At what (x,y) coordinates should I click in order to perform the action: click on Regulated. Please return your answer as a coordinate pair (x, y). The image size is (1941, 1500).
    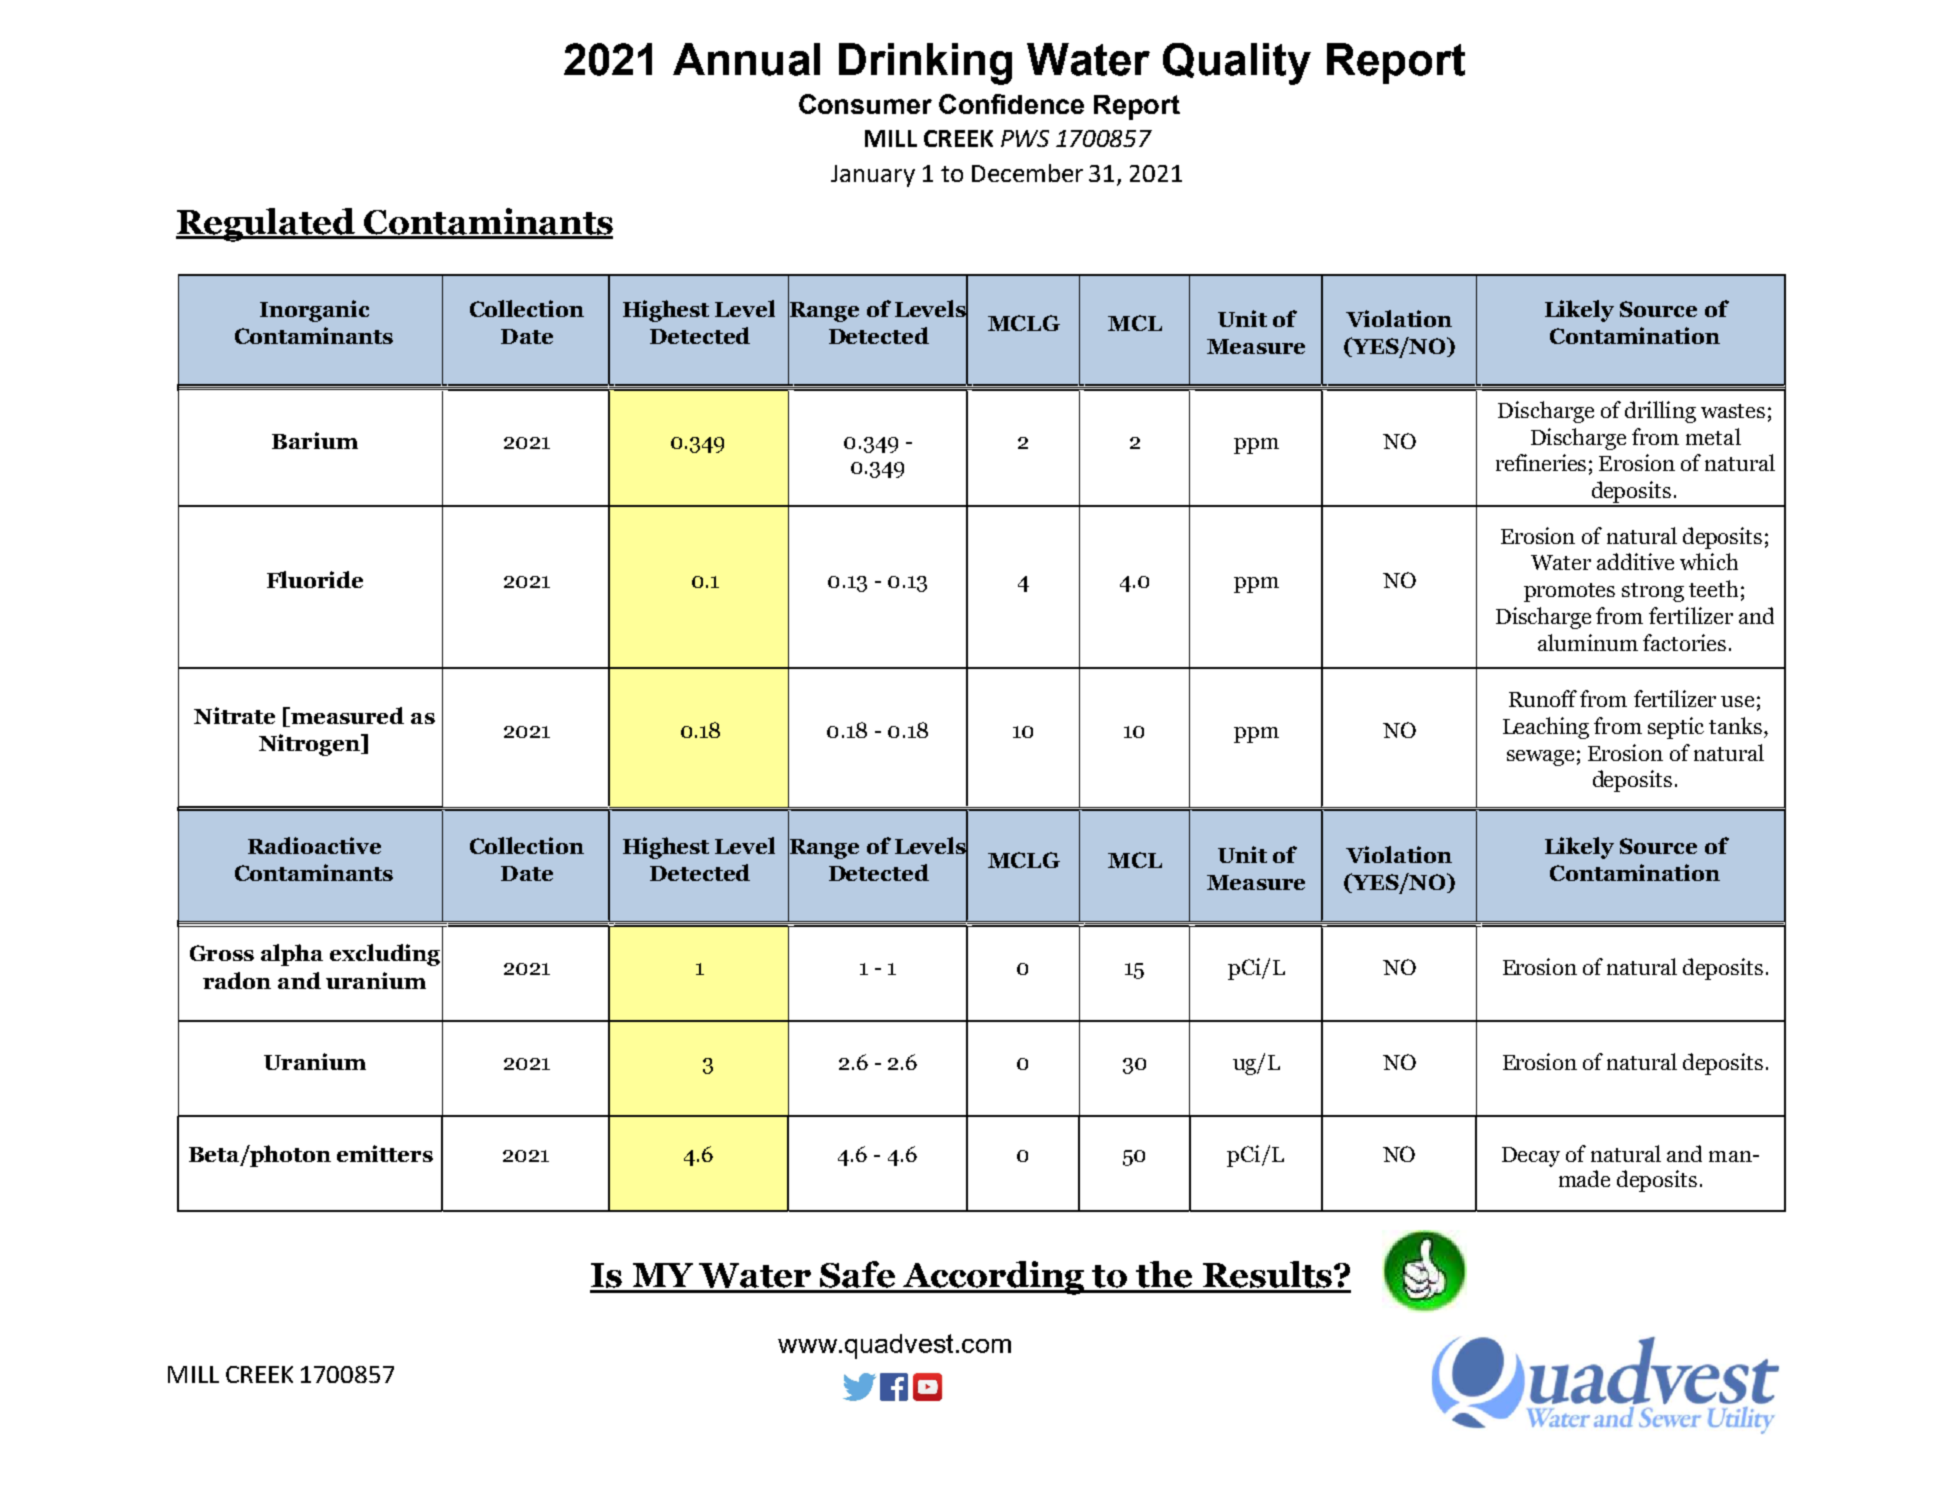
    Looking at the image, I should click on (267, 225).
